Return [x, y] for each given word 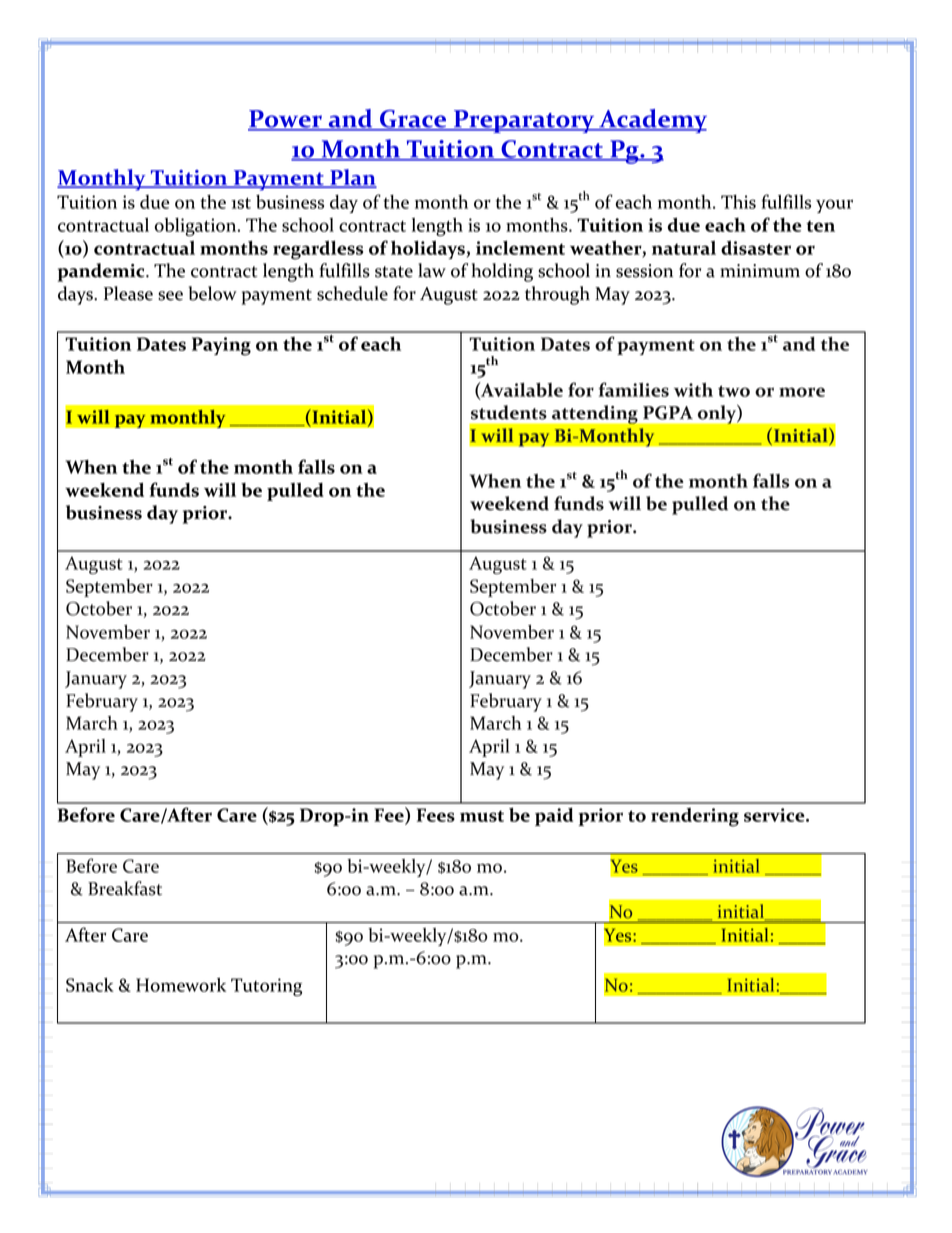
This [738, 202]
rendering [695, 817]
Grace [413, 120]
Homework [181, 985]
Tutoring [266, 987]
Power [286, 120]
